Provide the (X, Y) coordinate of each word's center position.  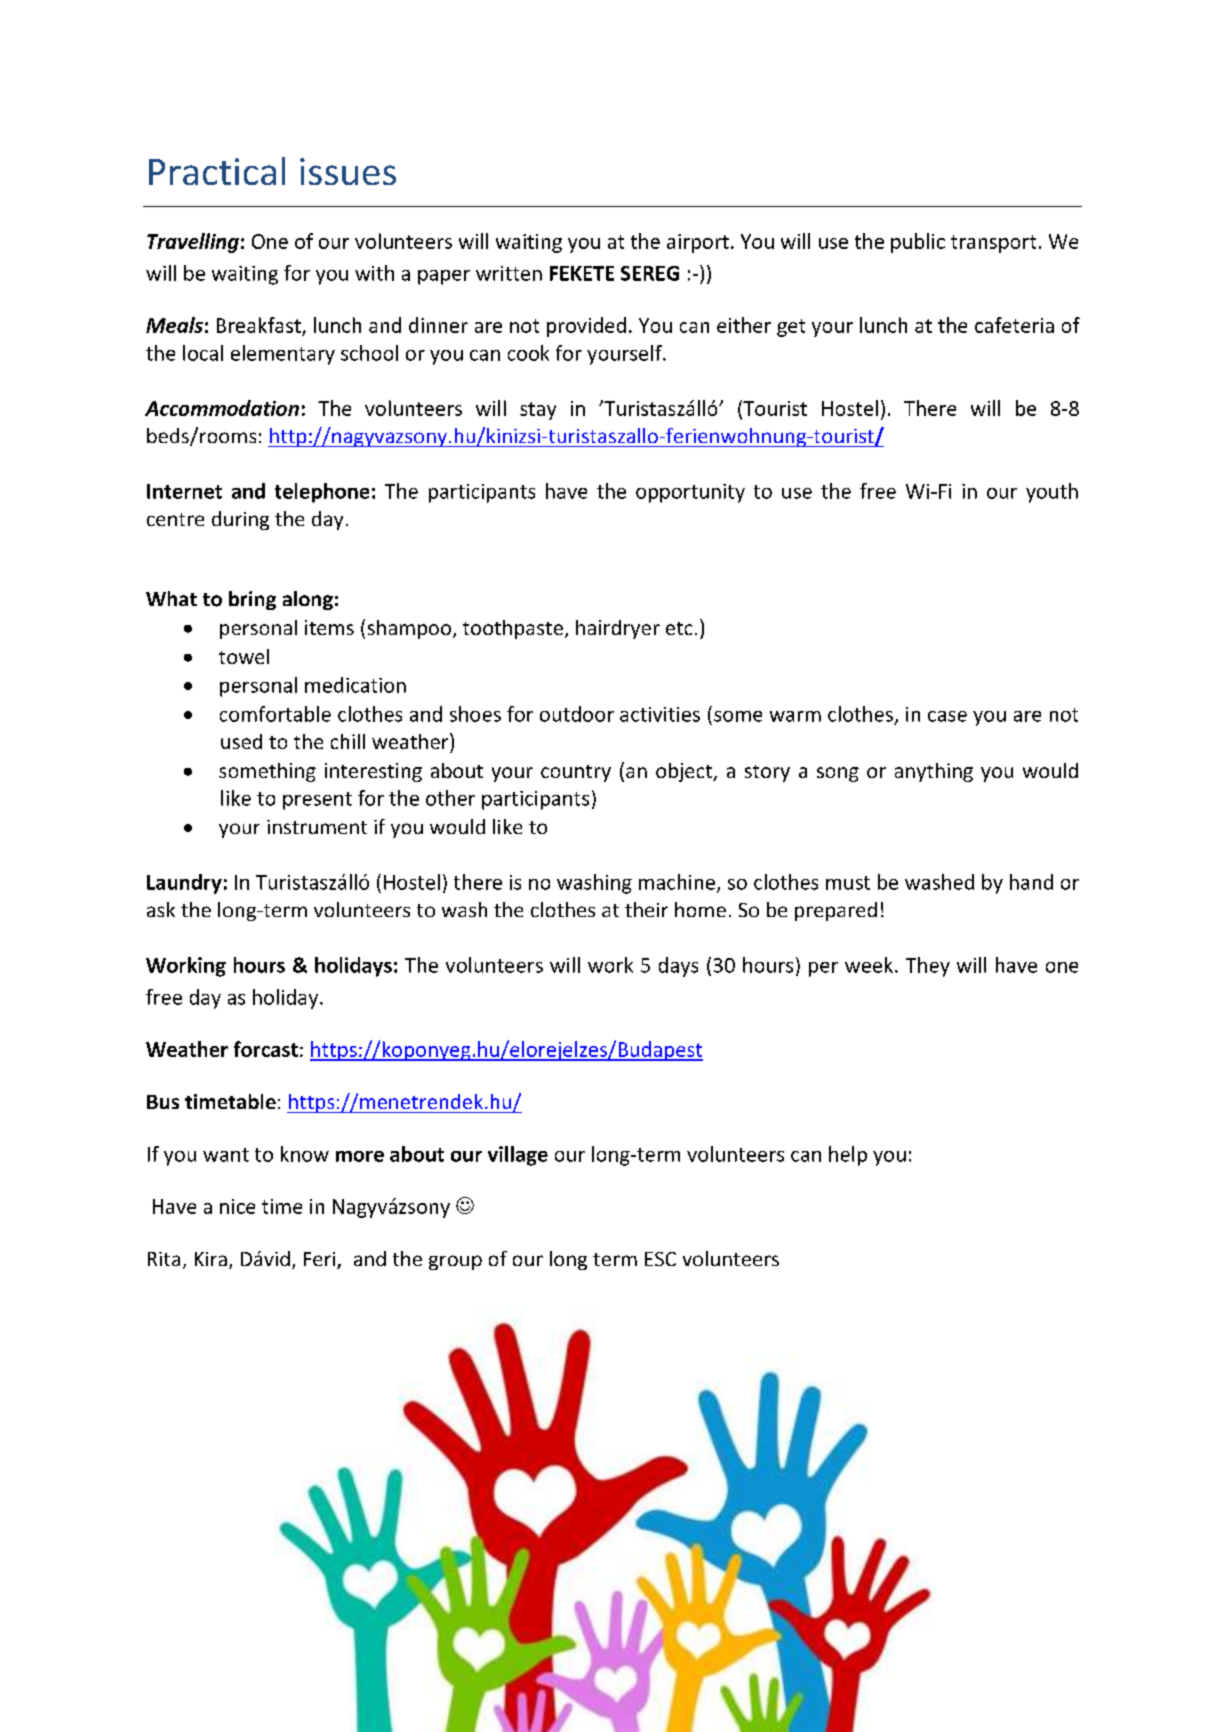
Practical (217, 171)
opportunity (690, 493)
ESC (660, 1259)
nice (237, 1206)
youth (1052, 493)
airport (698, 243)
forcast (266, 1049)
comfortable (275, 714)
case (947, 716)
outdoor (577, 714)
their (646, 909)
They (928, 967)
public (918, 243)
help (848, 1156)
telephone (322, 493)
